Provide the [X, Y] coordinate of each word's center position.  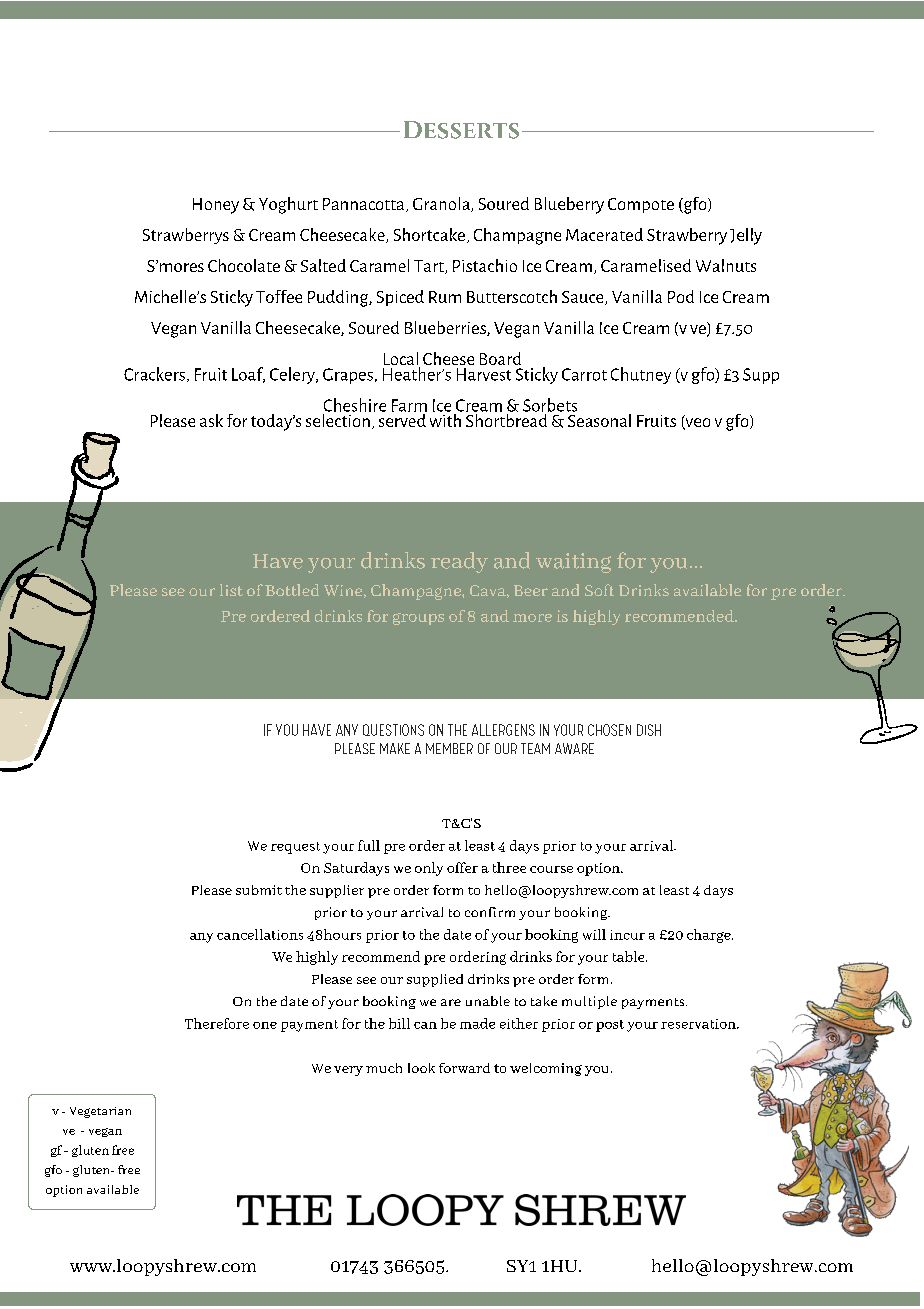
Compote [641, 205]
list [231, 590]
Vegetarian [100, 1112]
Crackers [154, 374]
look [421, 1068]
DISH [649, 730]
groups [418, 619]
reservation [699, 1024]
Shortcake [429, 234]
